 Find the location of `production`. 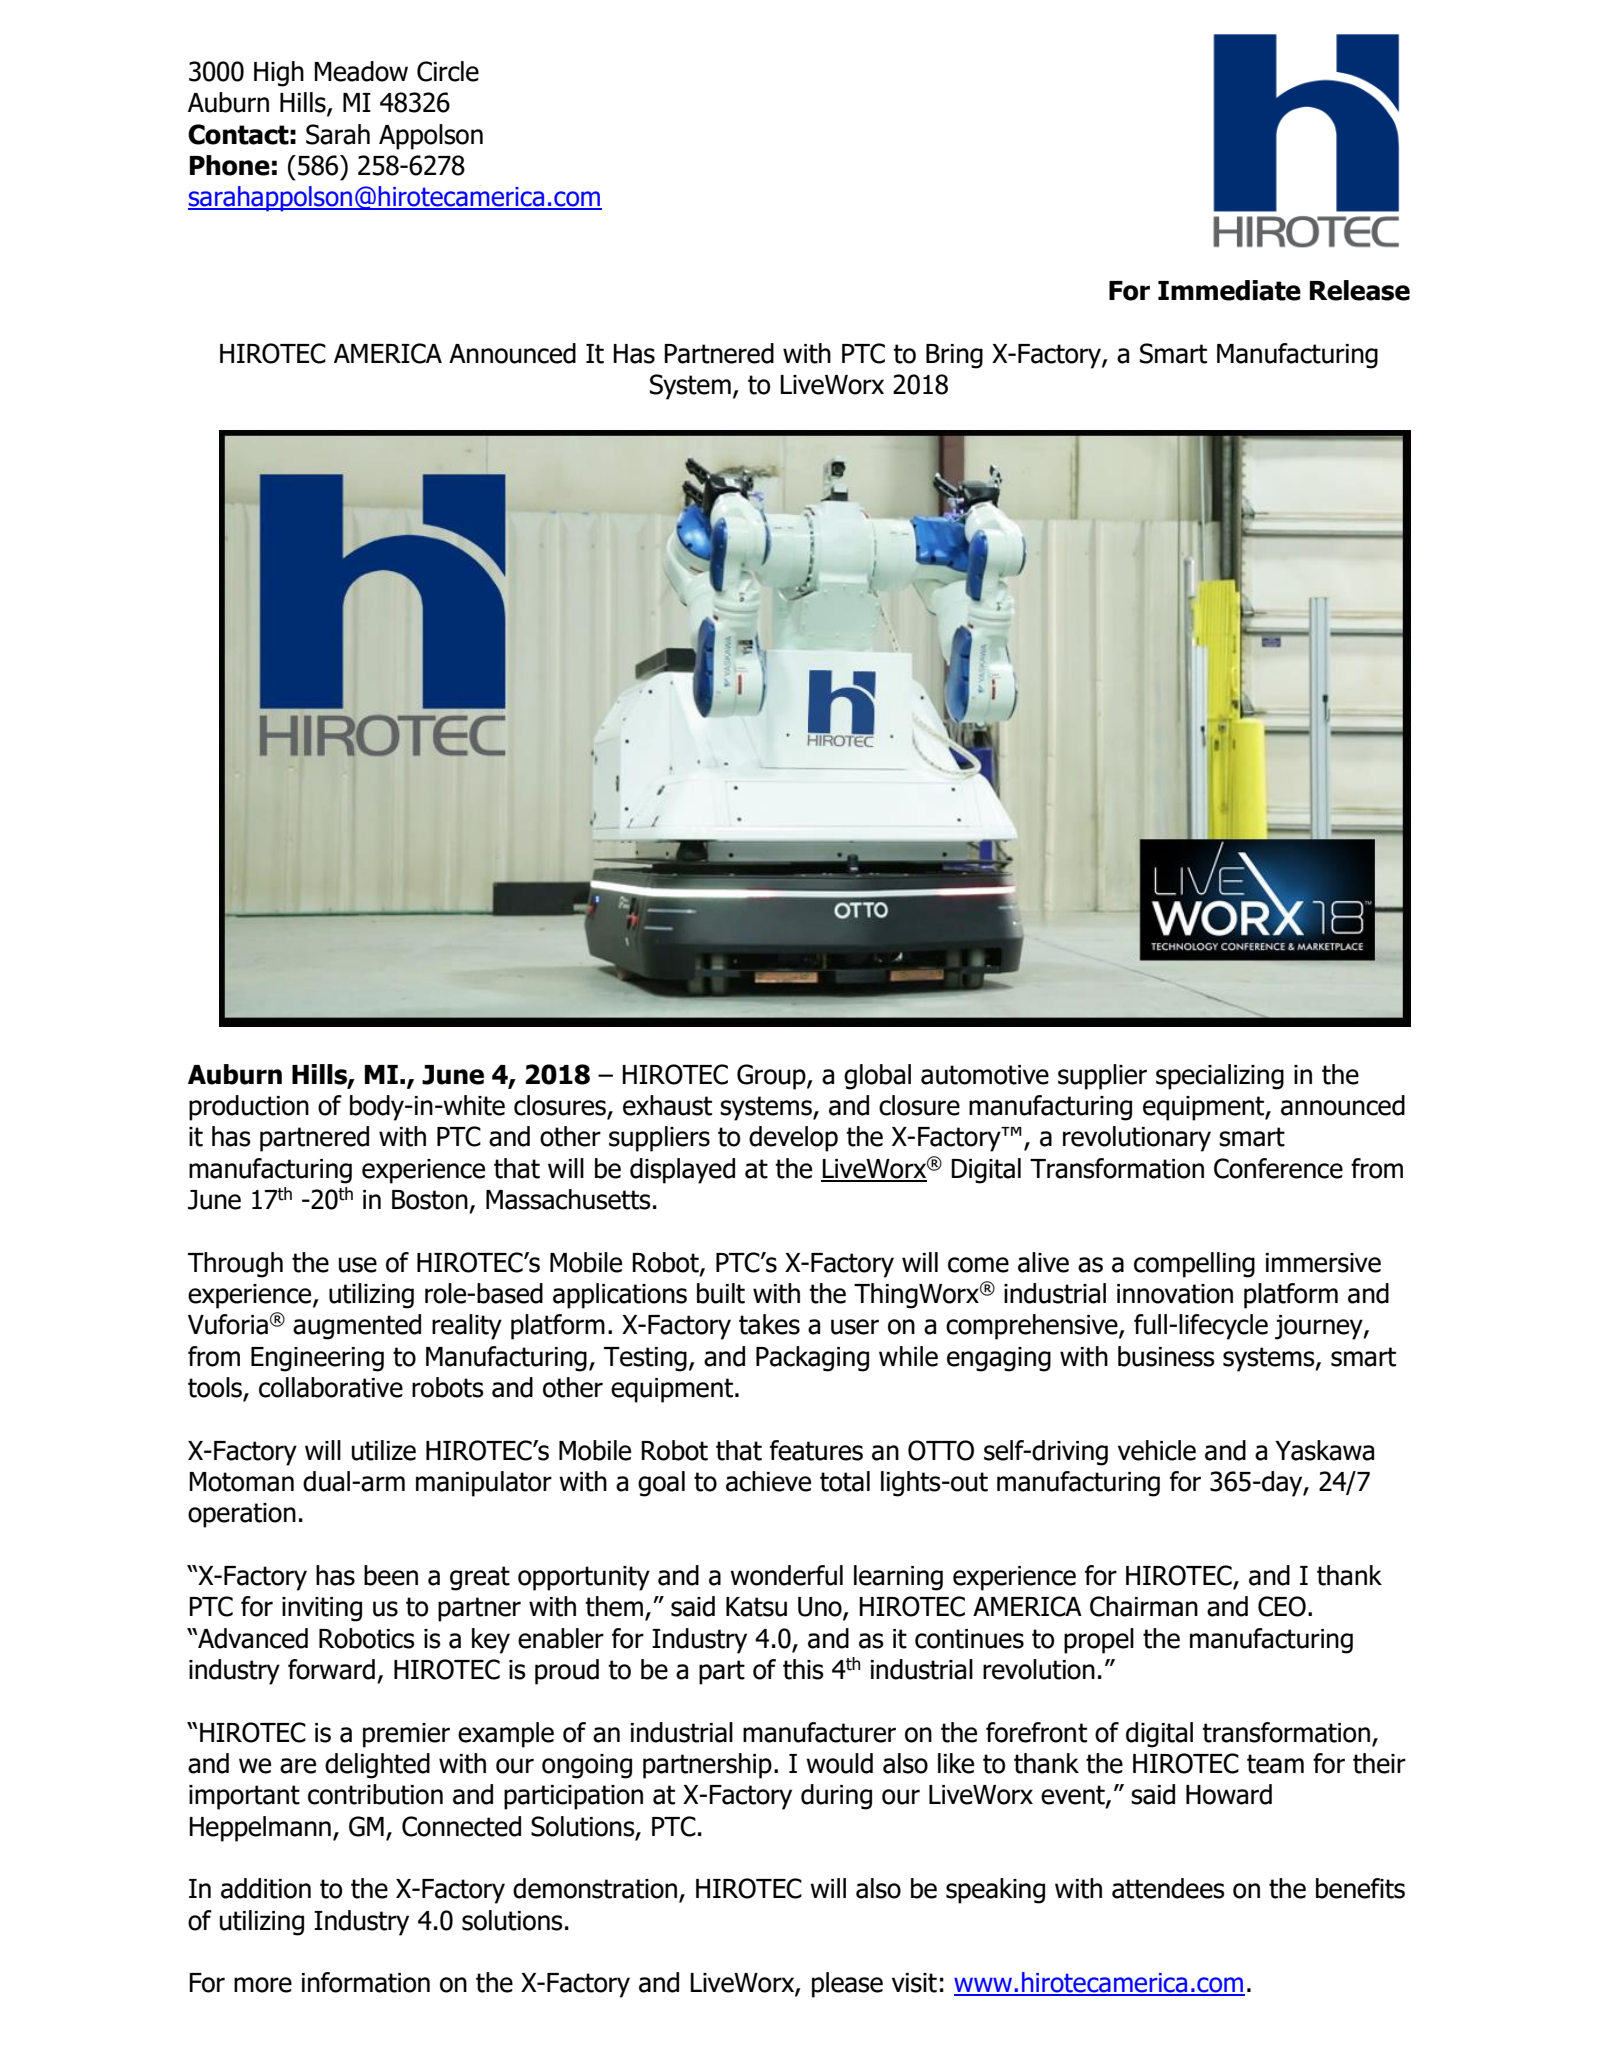

production is located at coordinates (249, 1108).
